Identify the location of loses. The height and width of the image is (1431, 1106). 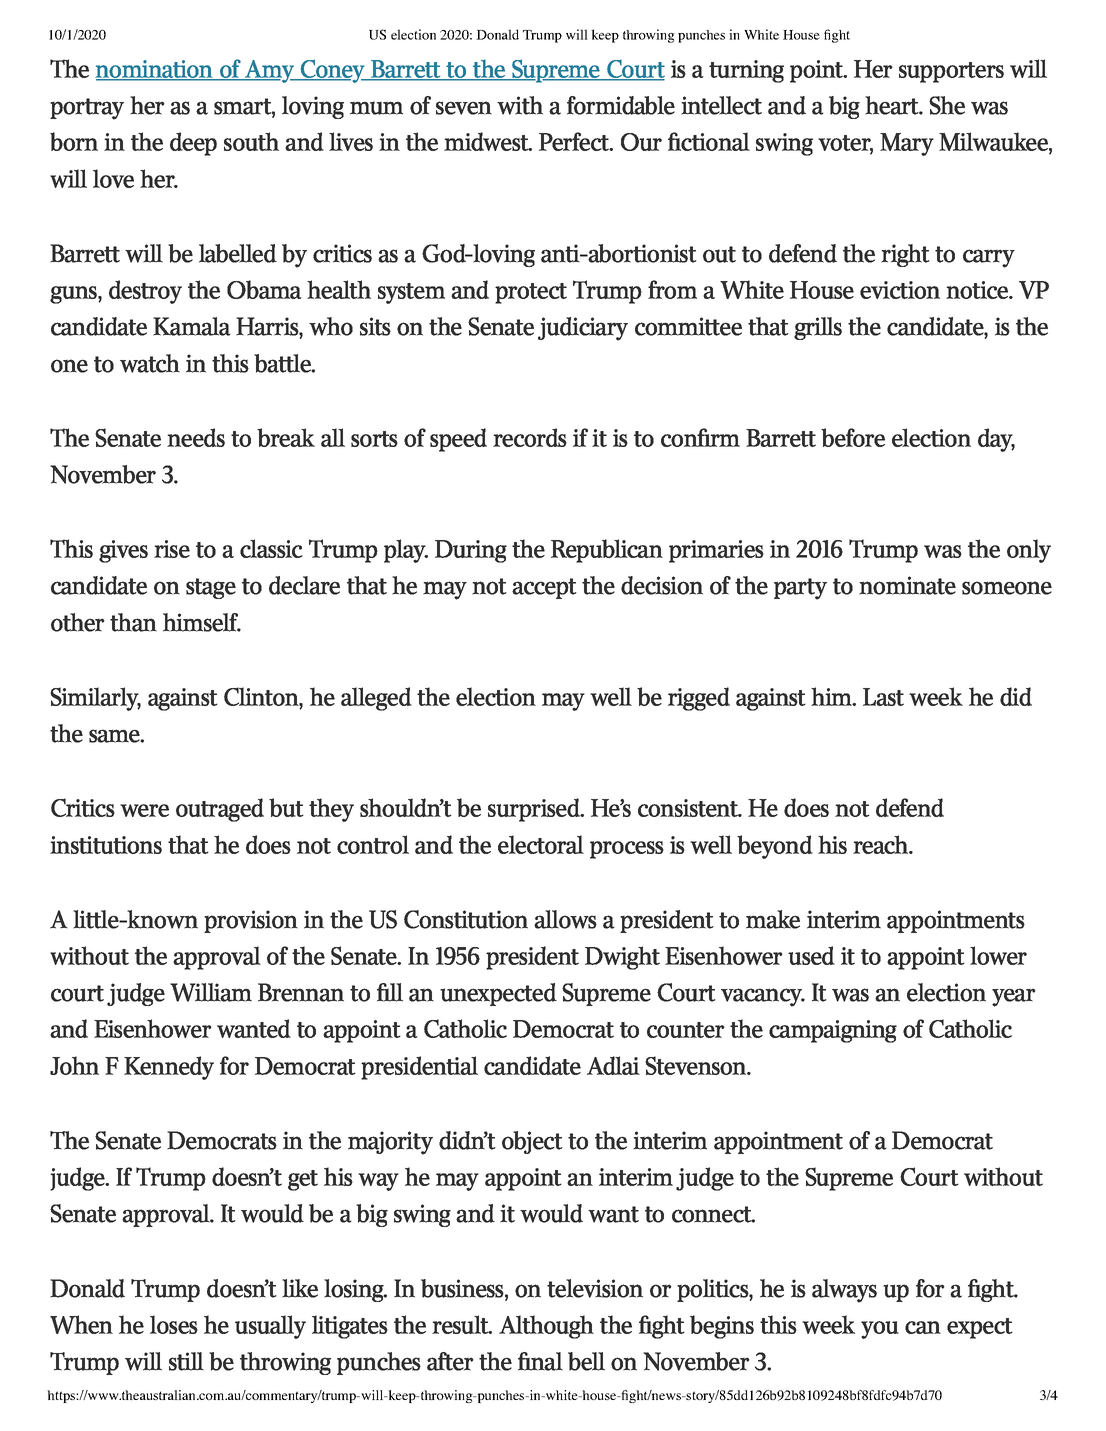
(174, 1324).
